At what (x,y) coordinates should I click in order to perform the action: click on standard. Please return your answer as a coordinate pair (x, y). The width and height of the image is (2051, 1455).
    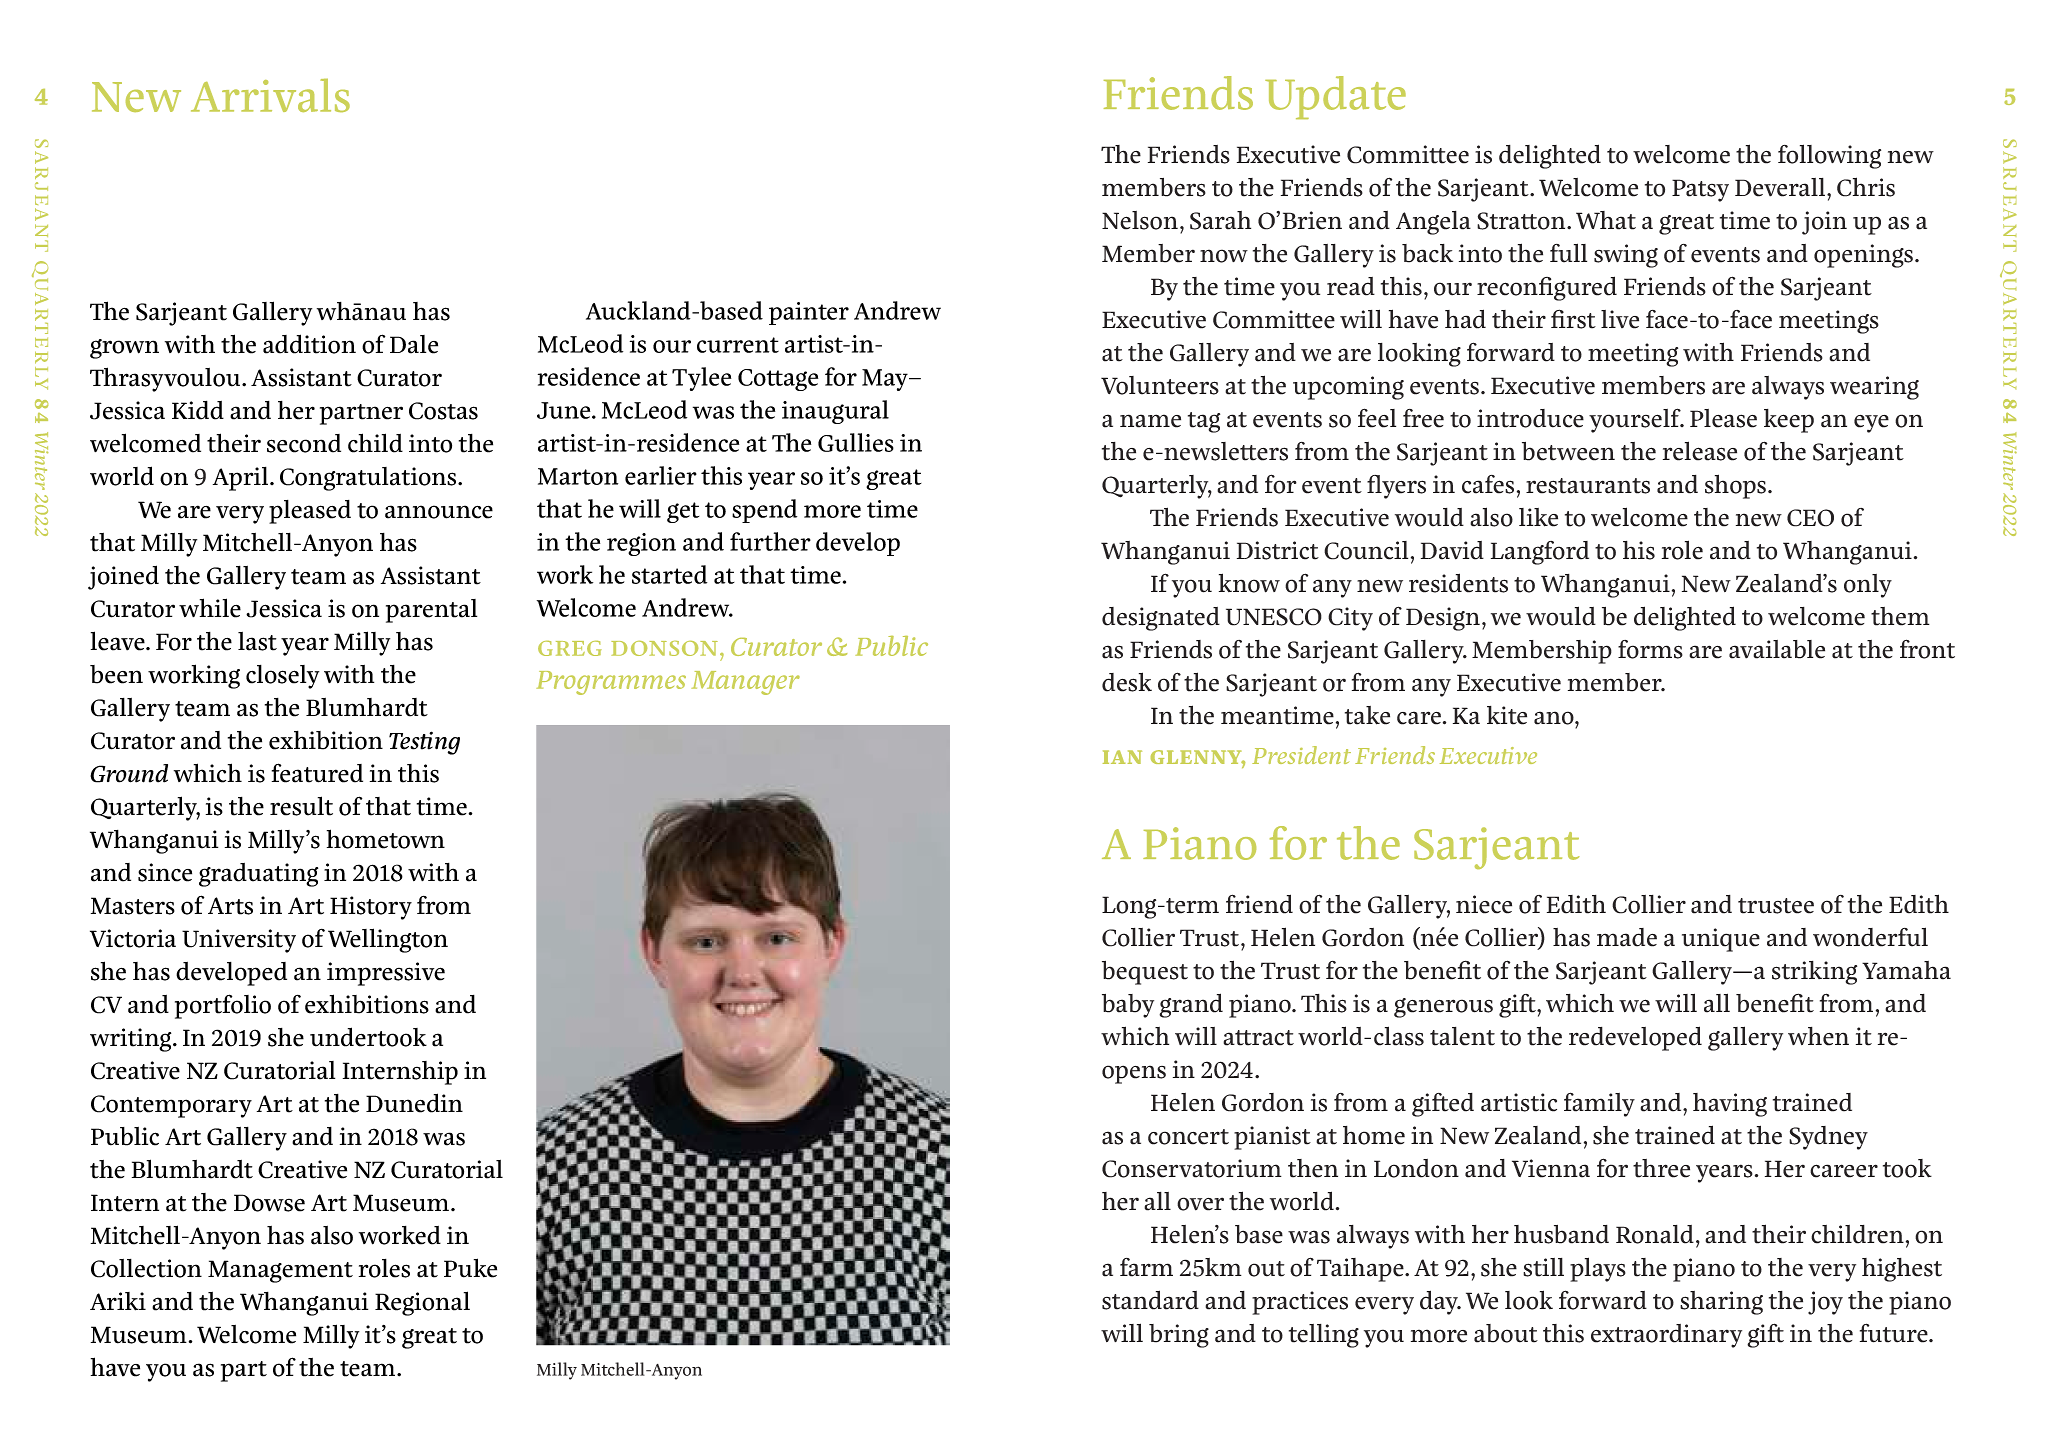
    Looking at the image, I should click on (1150, 1300).
